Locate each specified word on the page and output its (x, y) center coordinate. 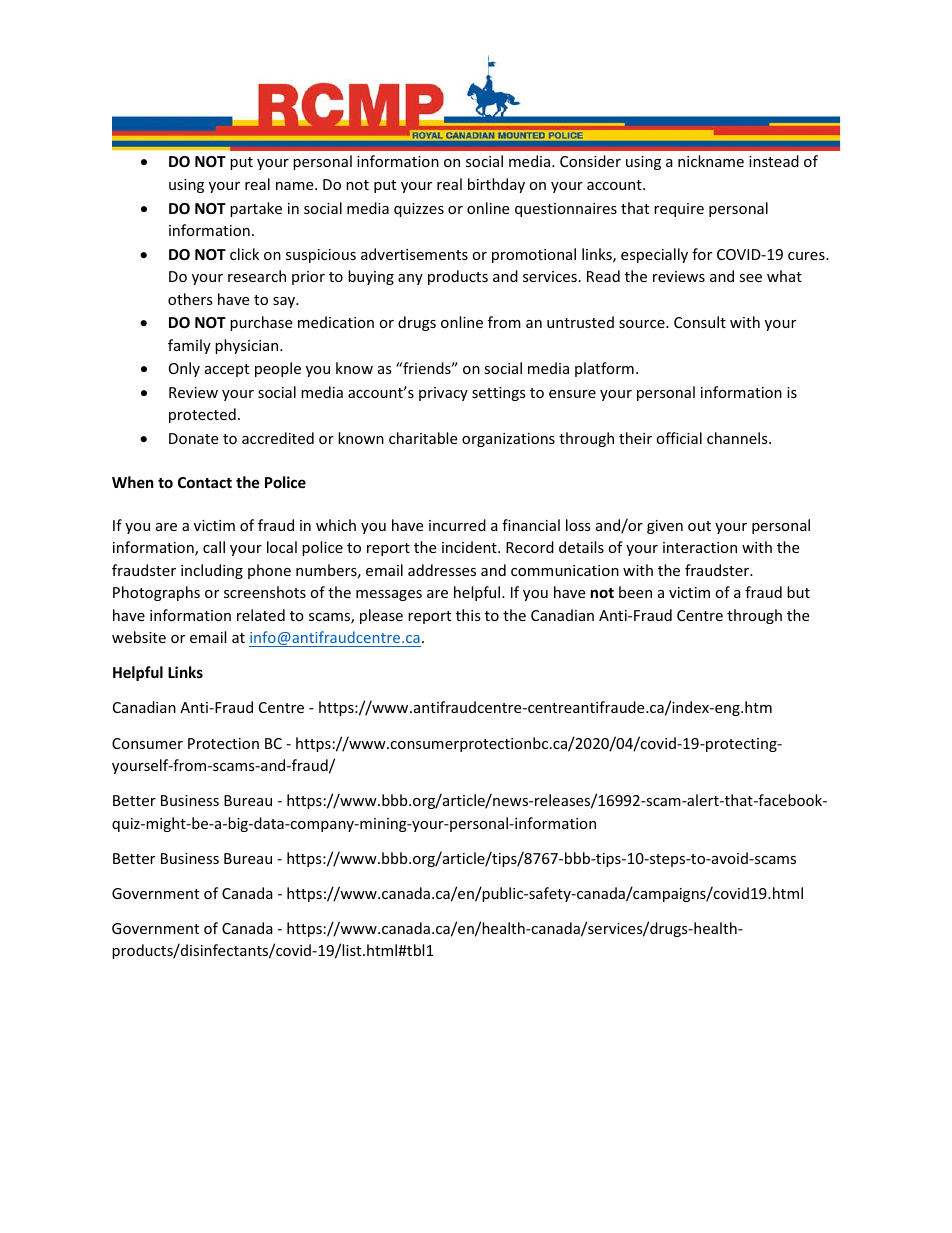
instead (774, 161)
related (261, 615)
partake (256, 209)
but (798, 592)
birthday (496, 185)
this (468, 615)
